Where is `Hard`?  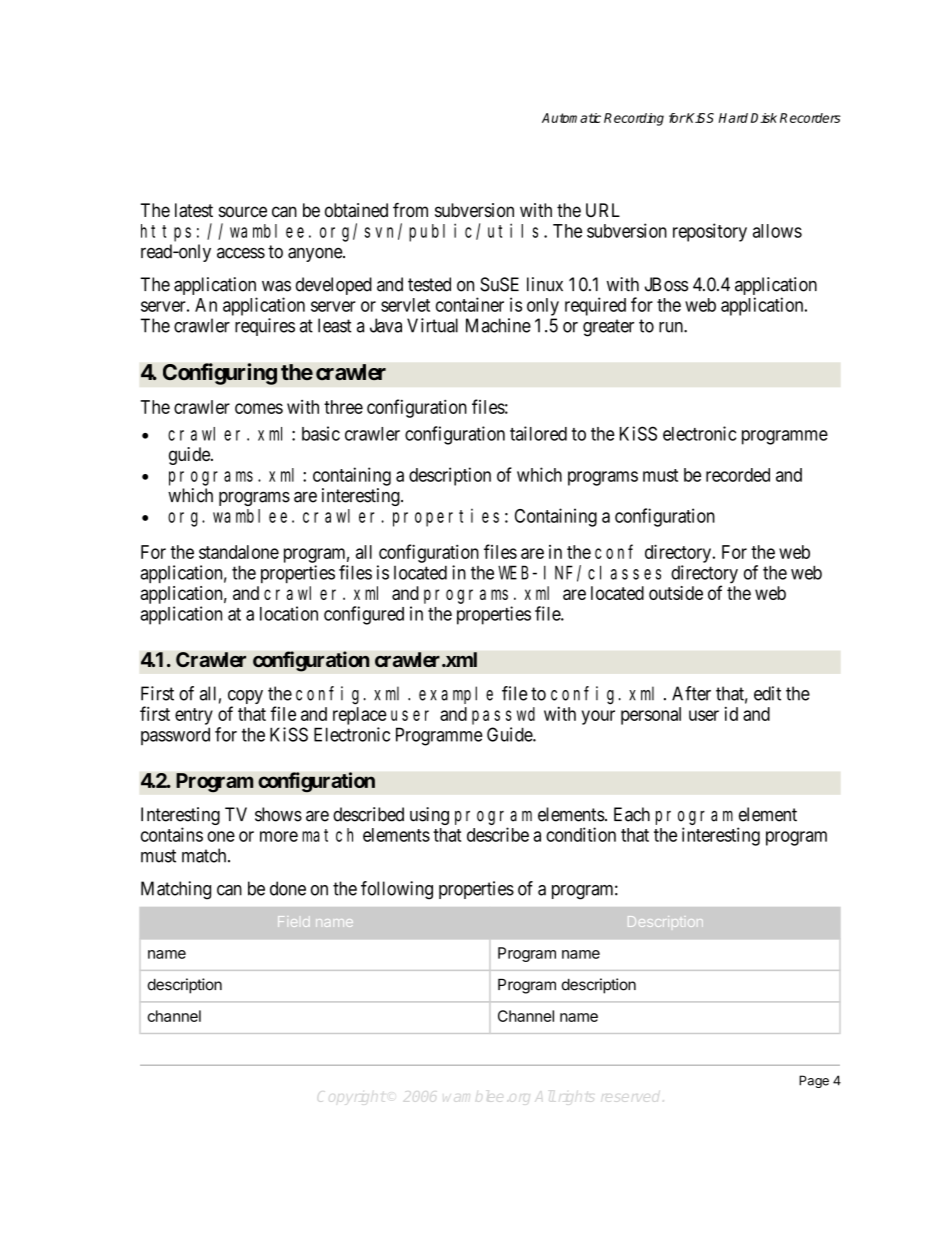 Hard is located at coordinates (733, 118).
